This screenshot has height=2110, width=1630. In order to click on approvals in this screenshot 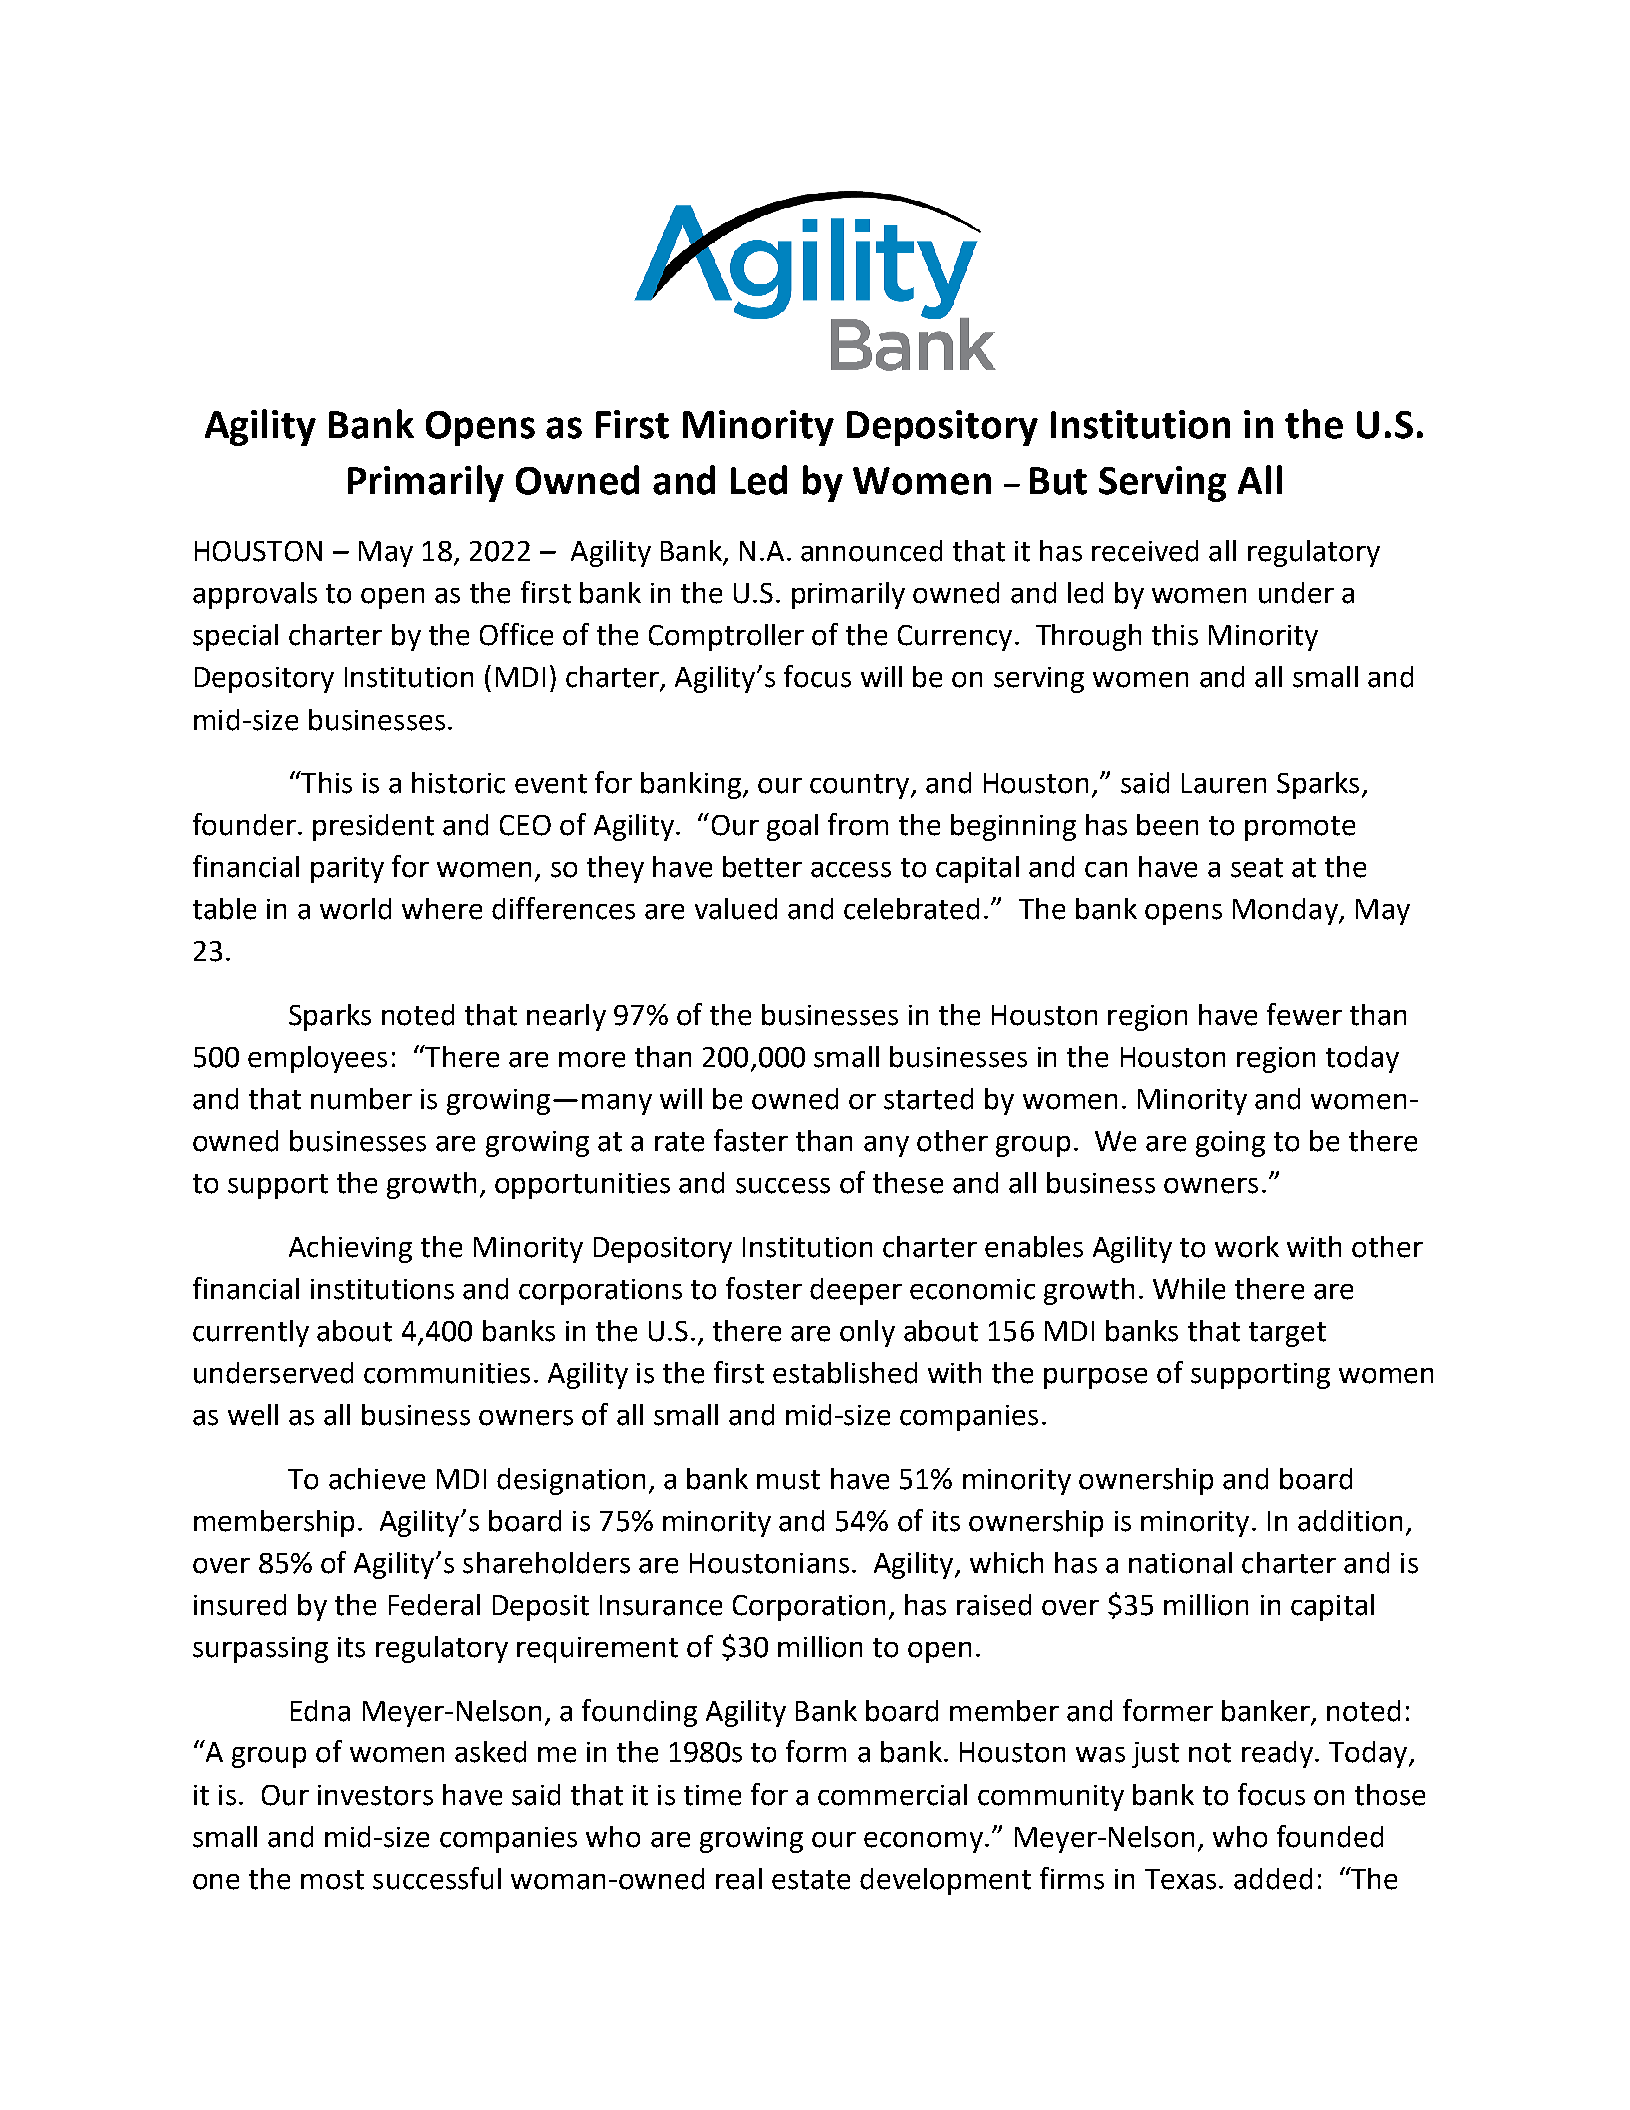, I will do `click(255, 595)`.
